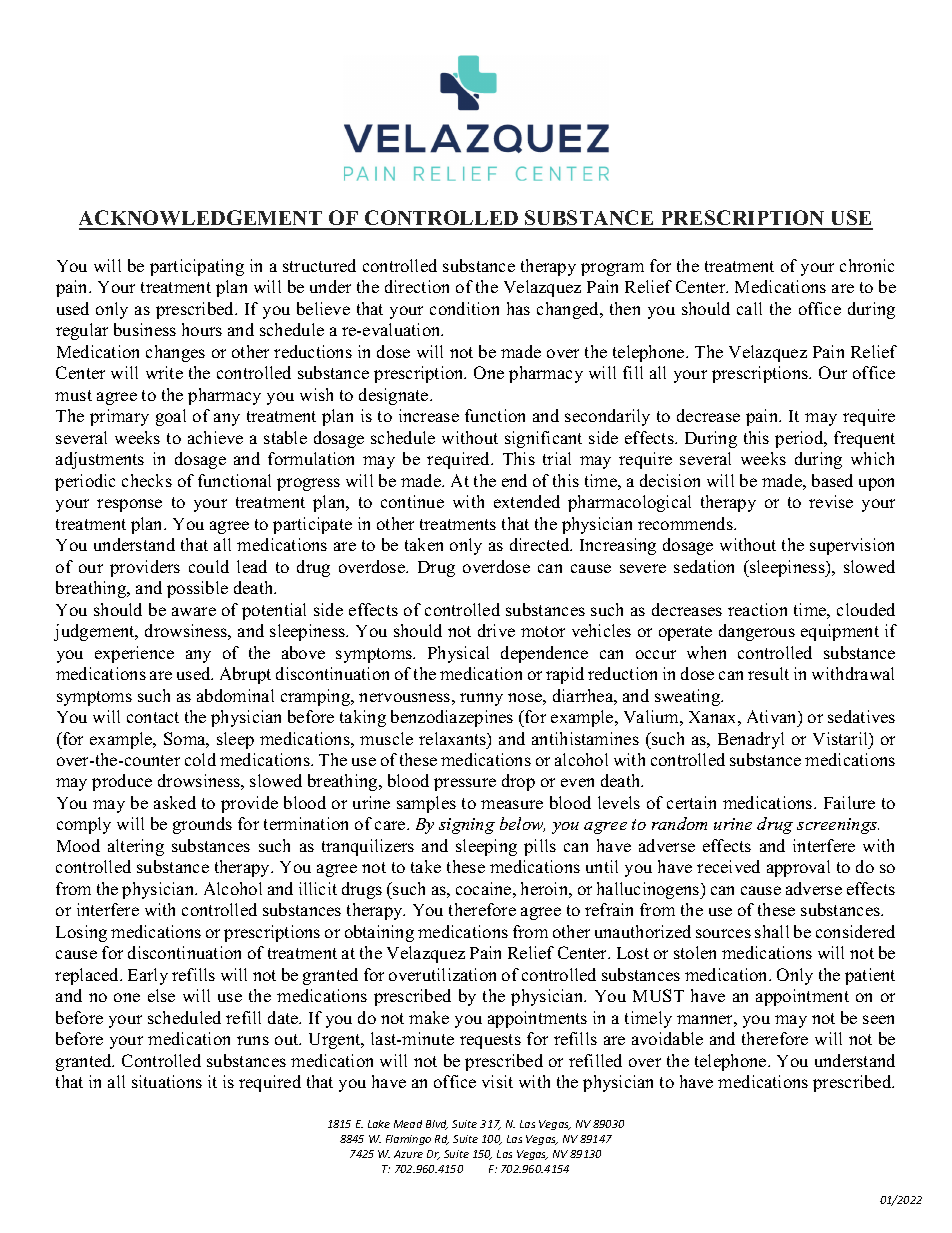 The height and width of the document is (1233, 952). What do you see at coordinates (773, 716) in the document?
I see `Ativan` at bounding box center [773, 716].
